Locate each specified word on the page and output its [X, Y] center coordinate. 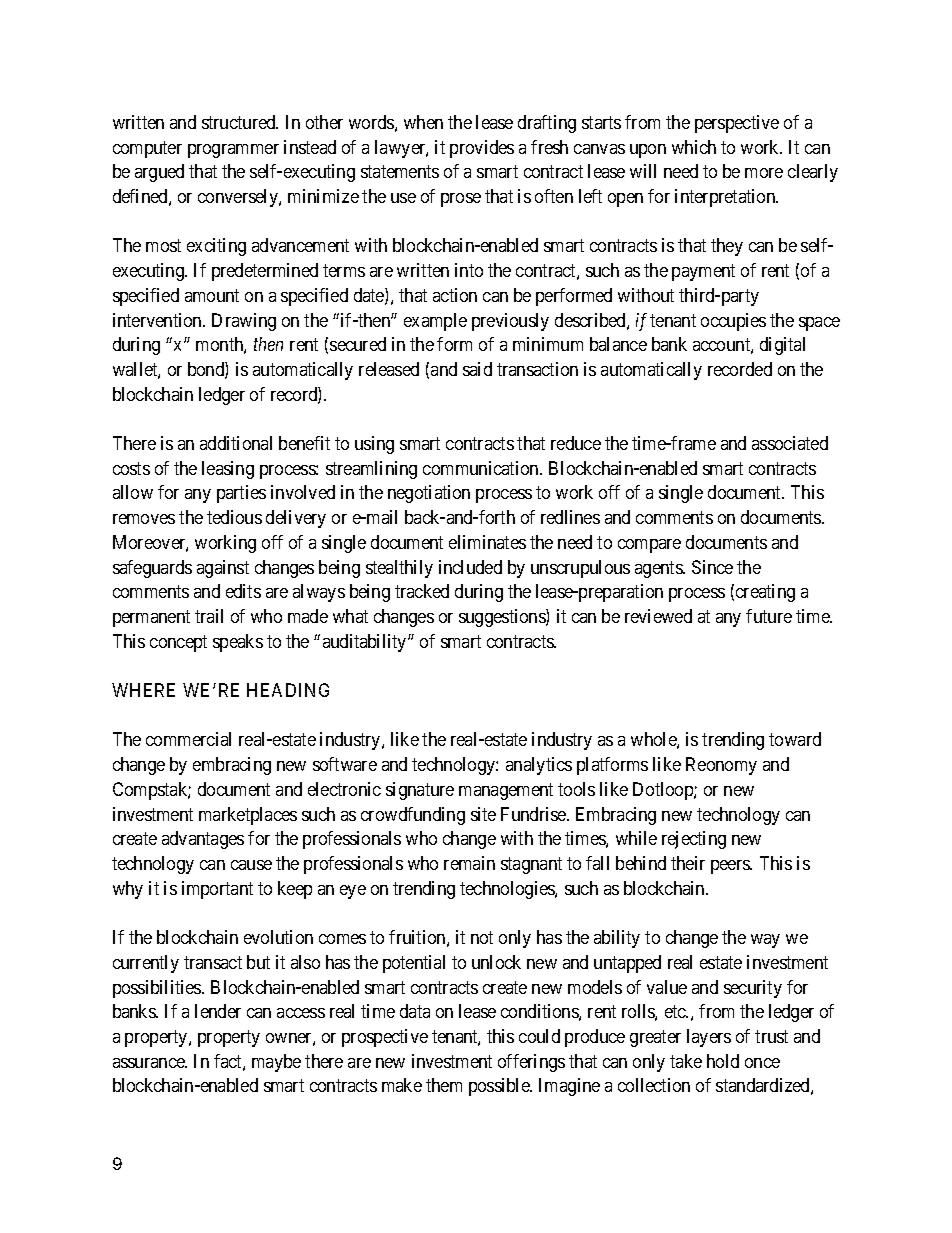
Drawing [244, 322]
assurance [150, 1063]
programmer [233, 151]
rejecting [694, 840]
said [477, 369]
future [769, 616]
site [483, 814]
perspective [737, 124]
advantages [203, 840]
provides [482, 149]
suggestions [503, 618]
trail [209, 616]
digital [782, 346]
